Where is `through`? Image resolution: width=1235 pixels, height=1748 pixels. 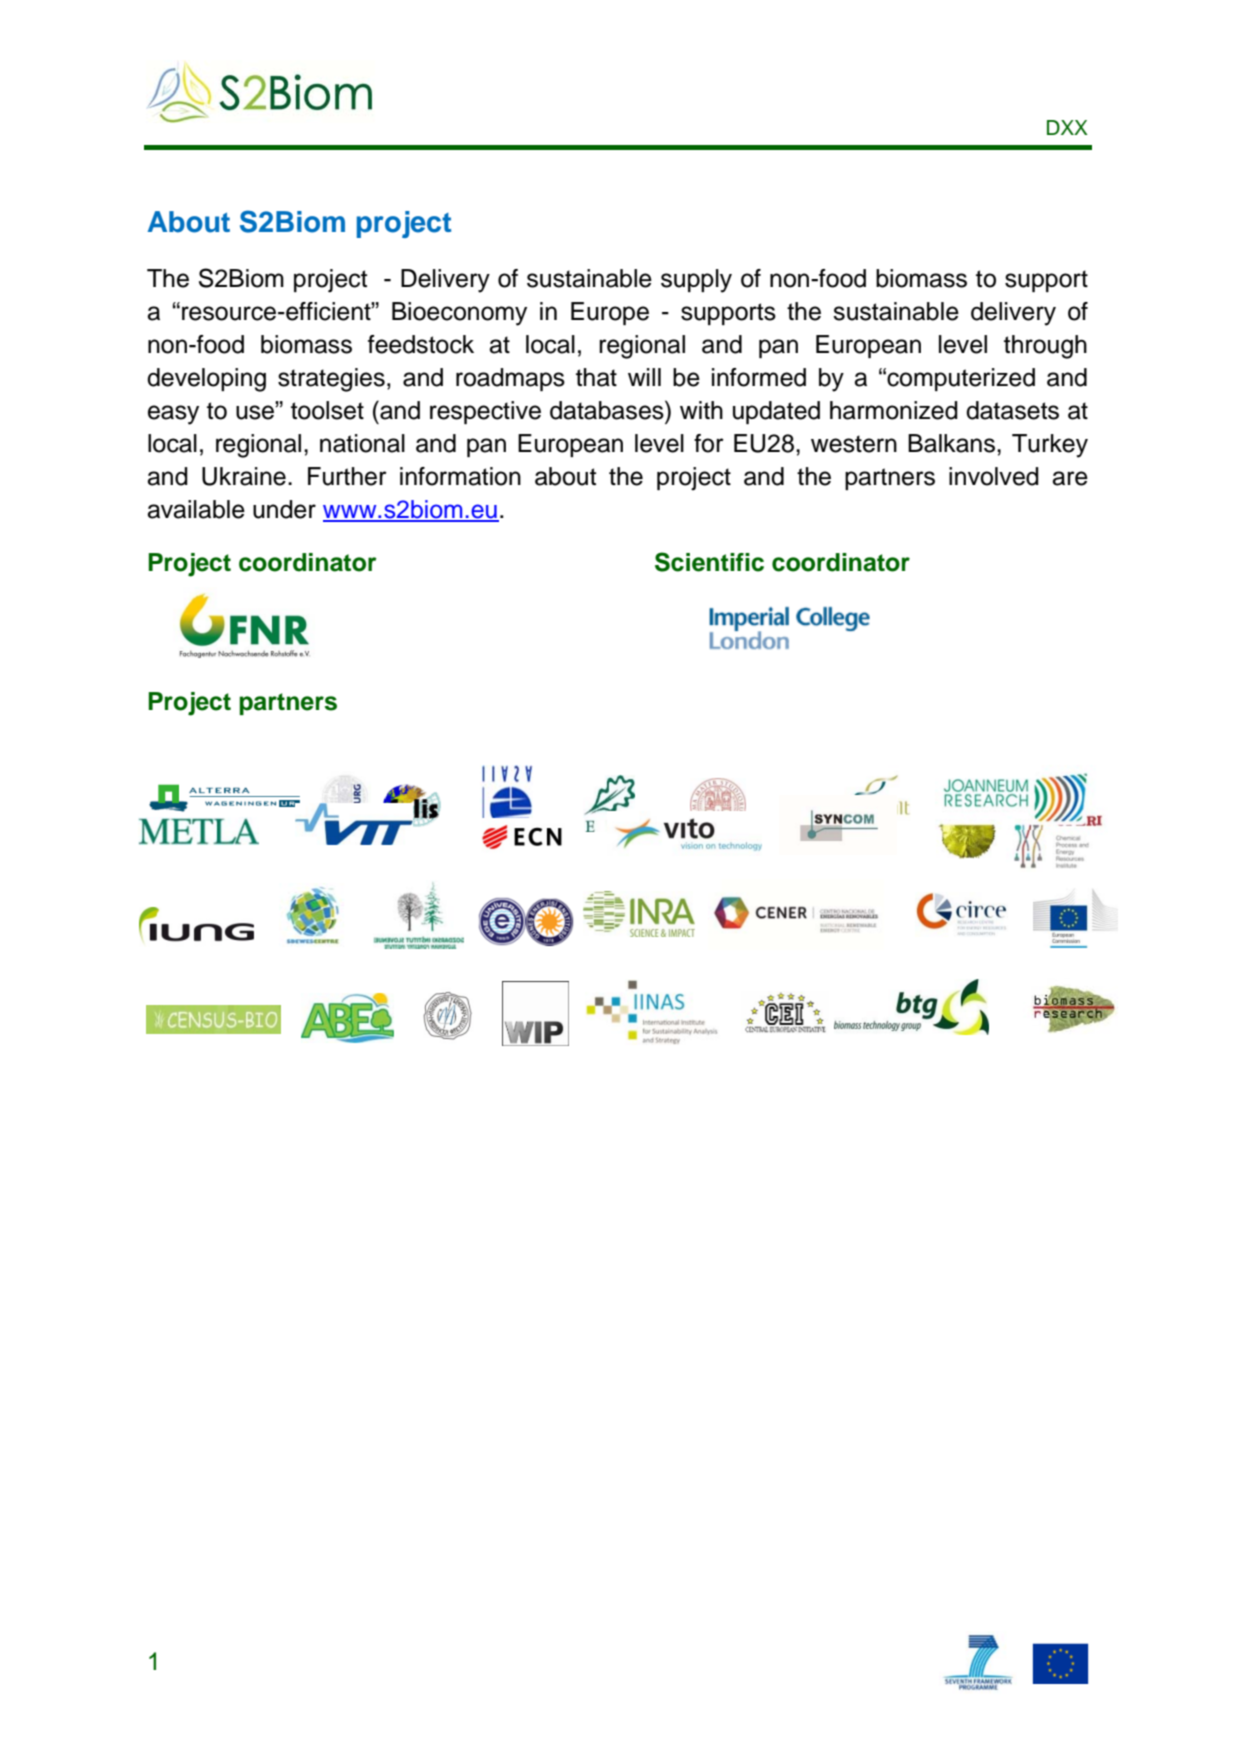
through is located at coordinates (1045, 347).
